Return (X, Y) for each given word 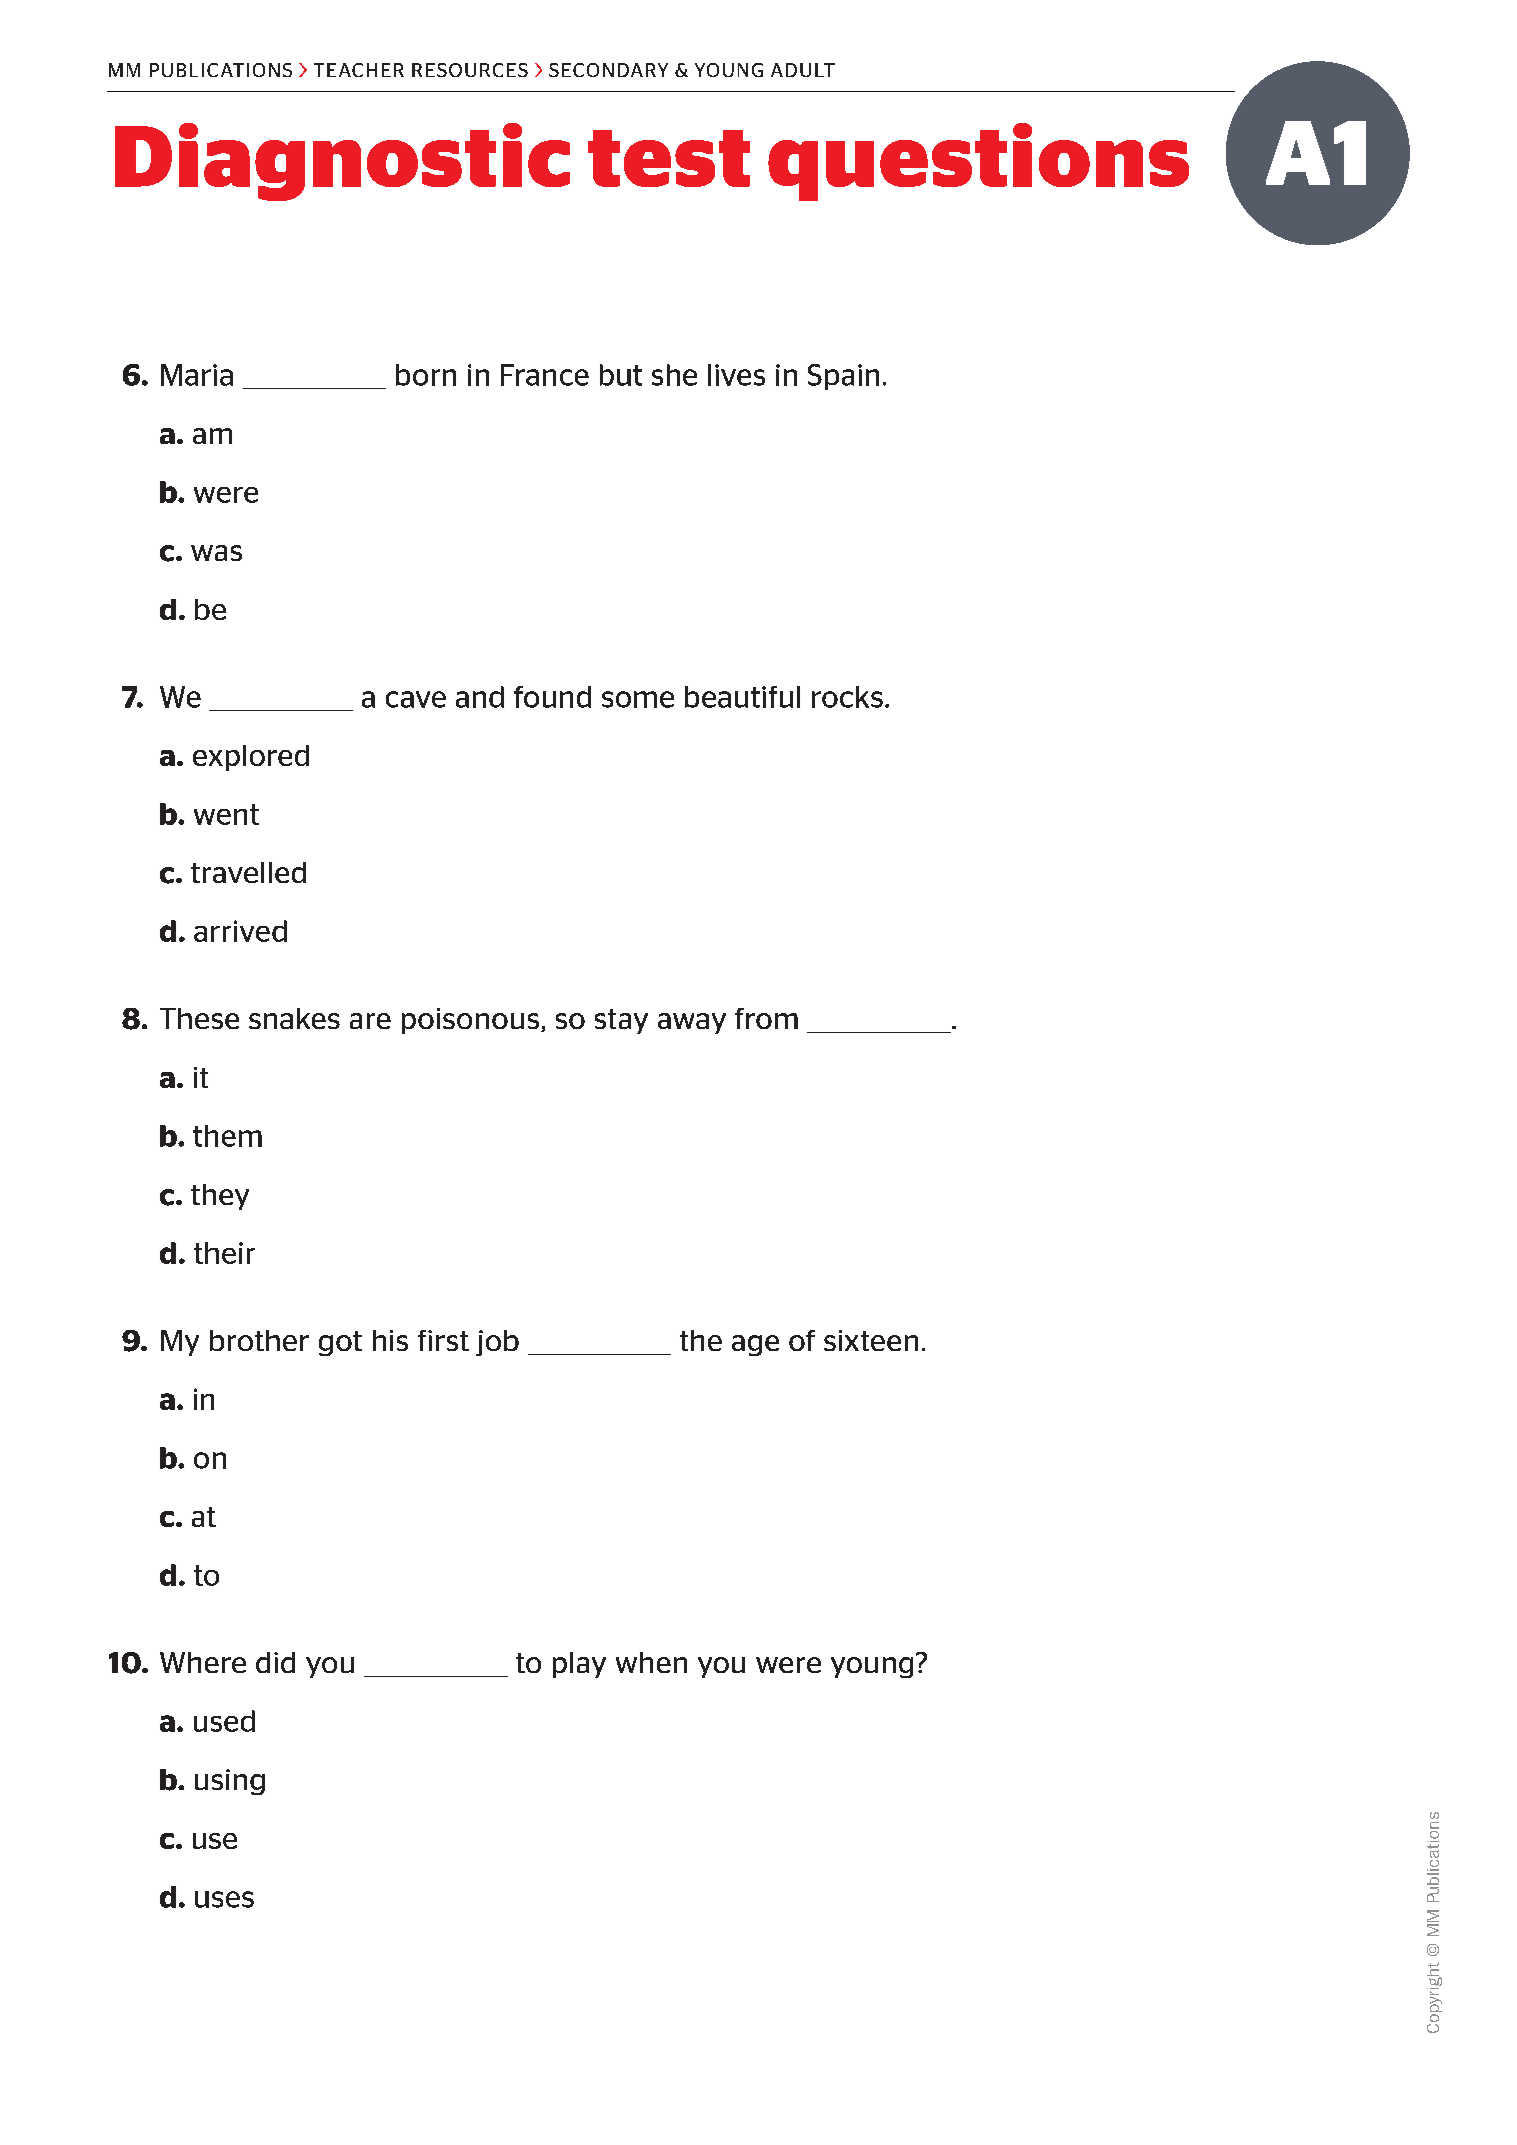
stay (621, 1021)
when (651, 1662)
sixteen (871, 1340)
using (230, 1782)
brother (259, 1340)
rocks (847, 697)
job (497, 1343)
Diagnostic (342, 162)
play (579, 1665)
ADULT (803, 70)
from (766, 1018)
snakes (294, 1018)
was (216, 553)
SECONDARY (608, 70)
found (552, 697)
